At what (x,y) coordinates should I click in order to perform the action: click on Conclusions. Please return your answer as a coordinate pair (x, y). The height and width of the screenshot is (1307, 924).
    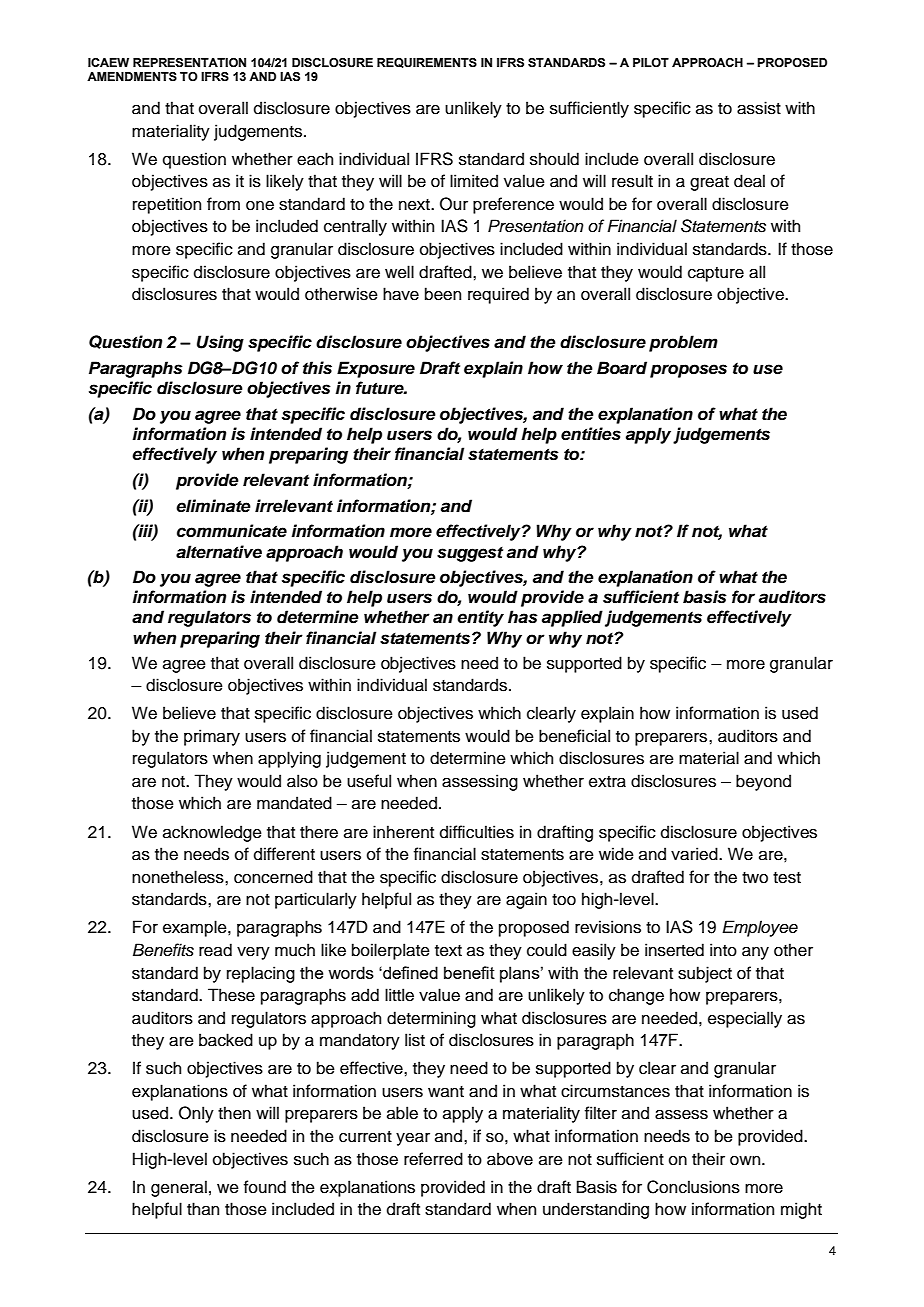
    Looking at the image, I should click on (693, 1187).
